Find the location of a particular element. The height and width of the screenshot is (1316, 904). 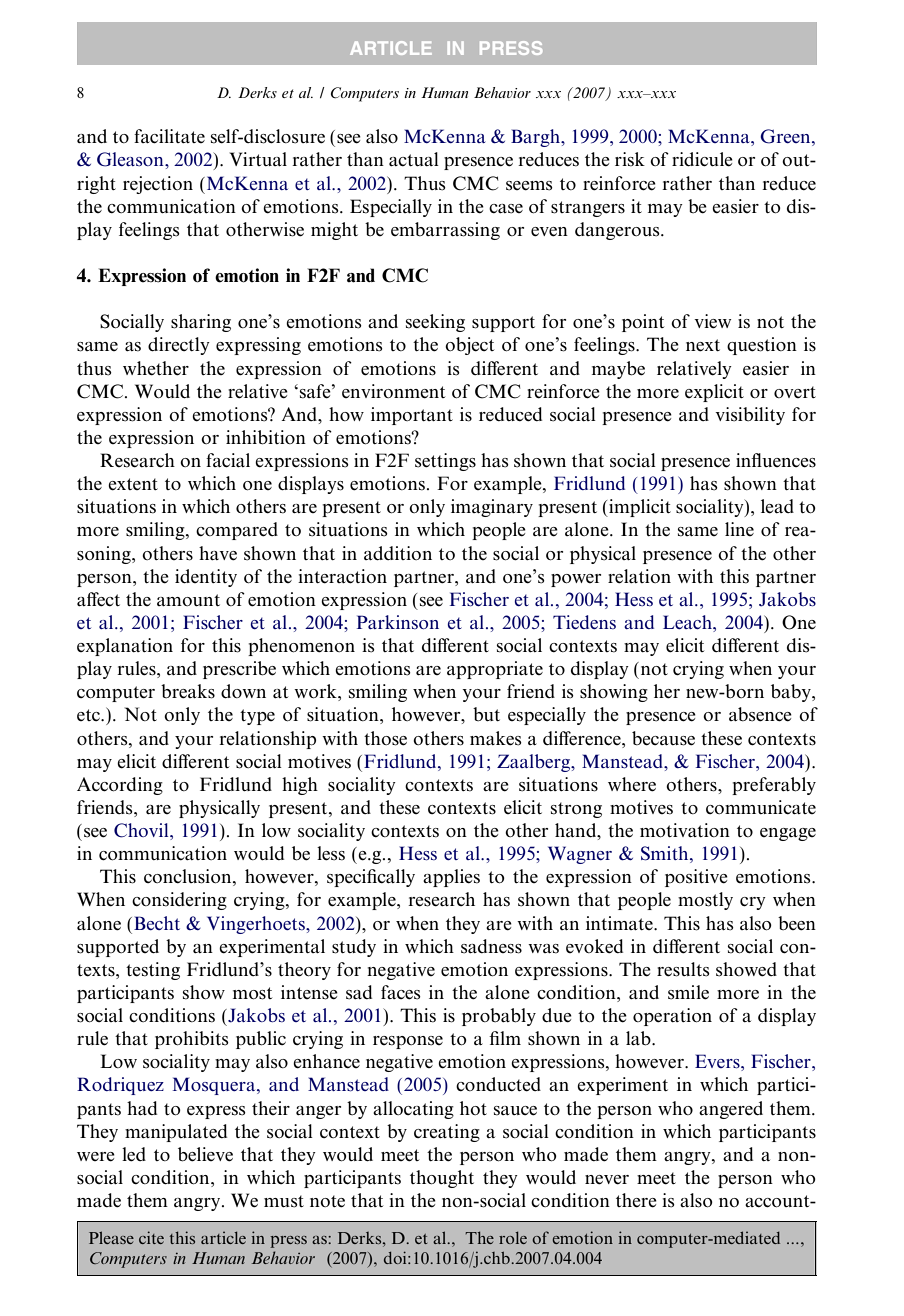

According is located at coordinates (120, 786).
